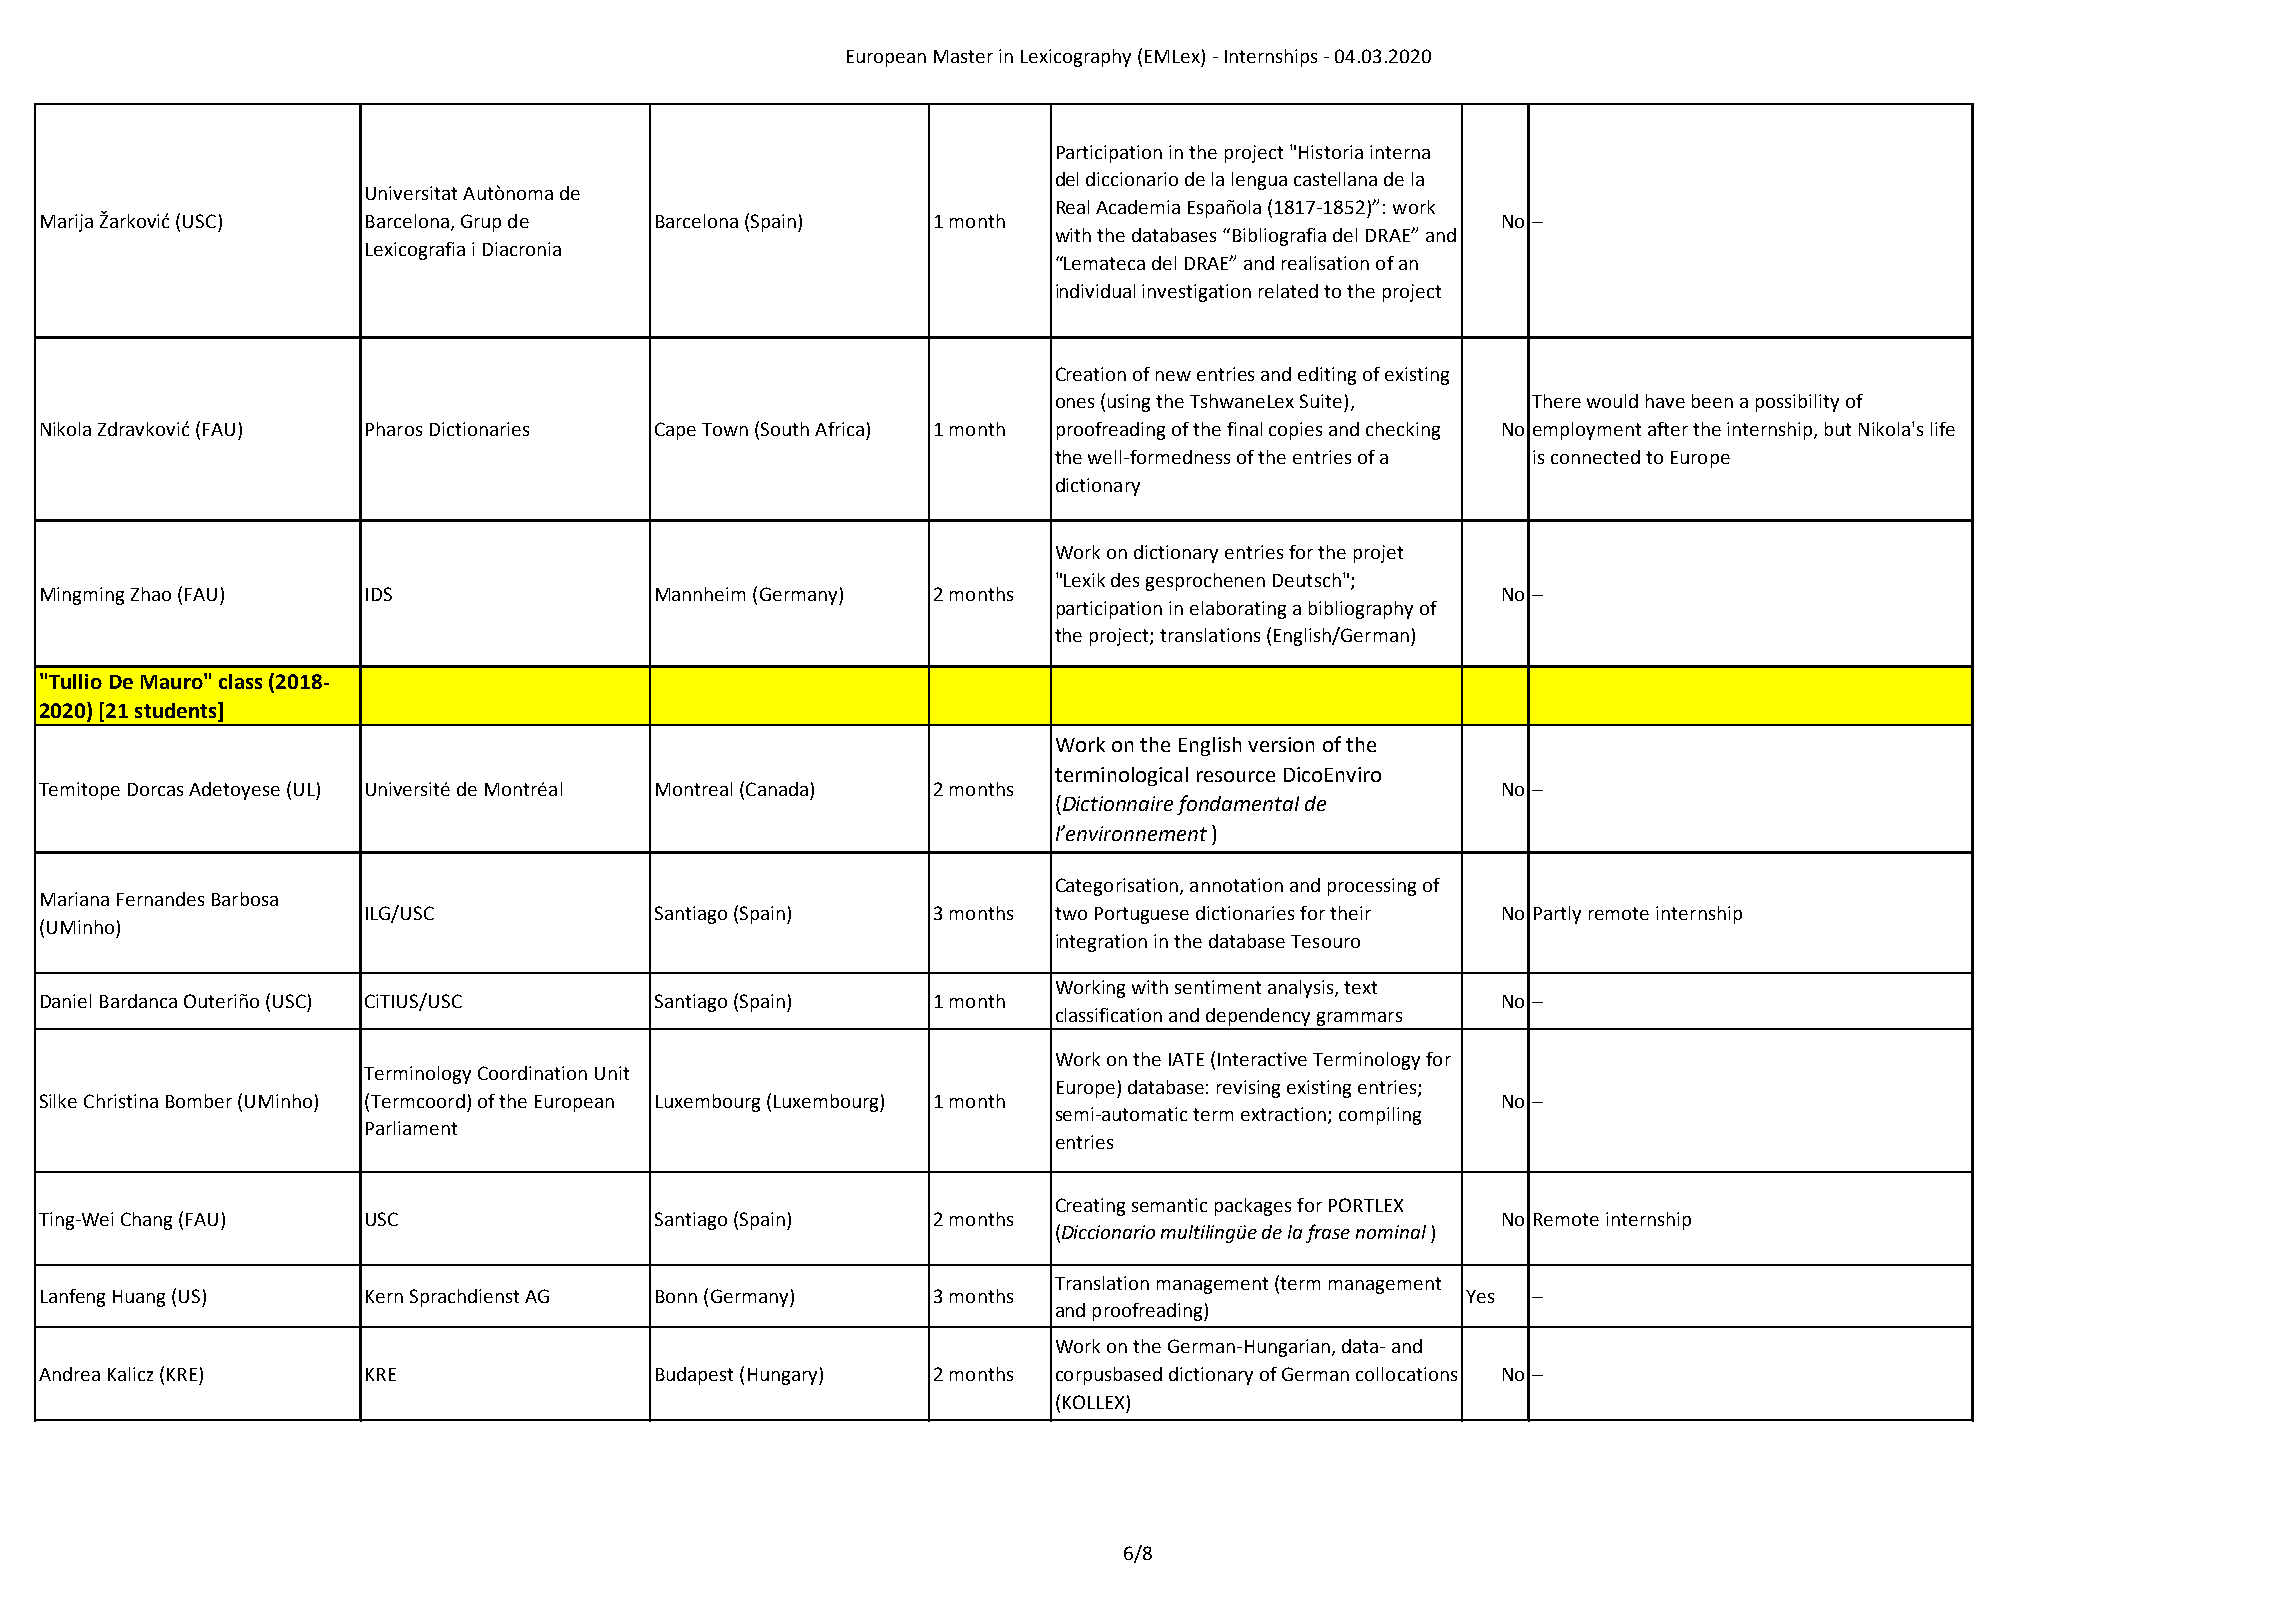  I want to click on Hungary, so click(784, 1376).
